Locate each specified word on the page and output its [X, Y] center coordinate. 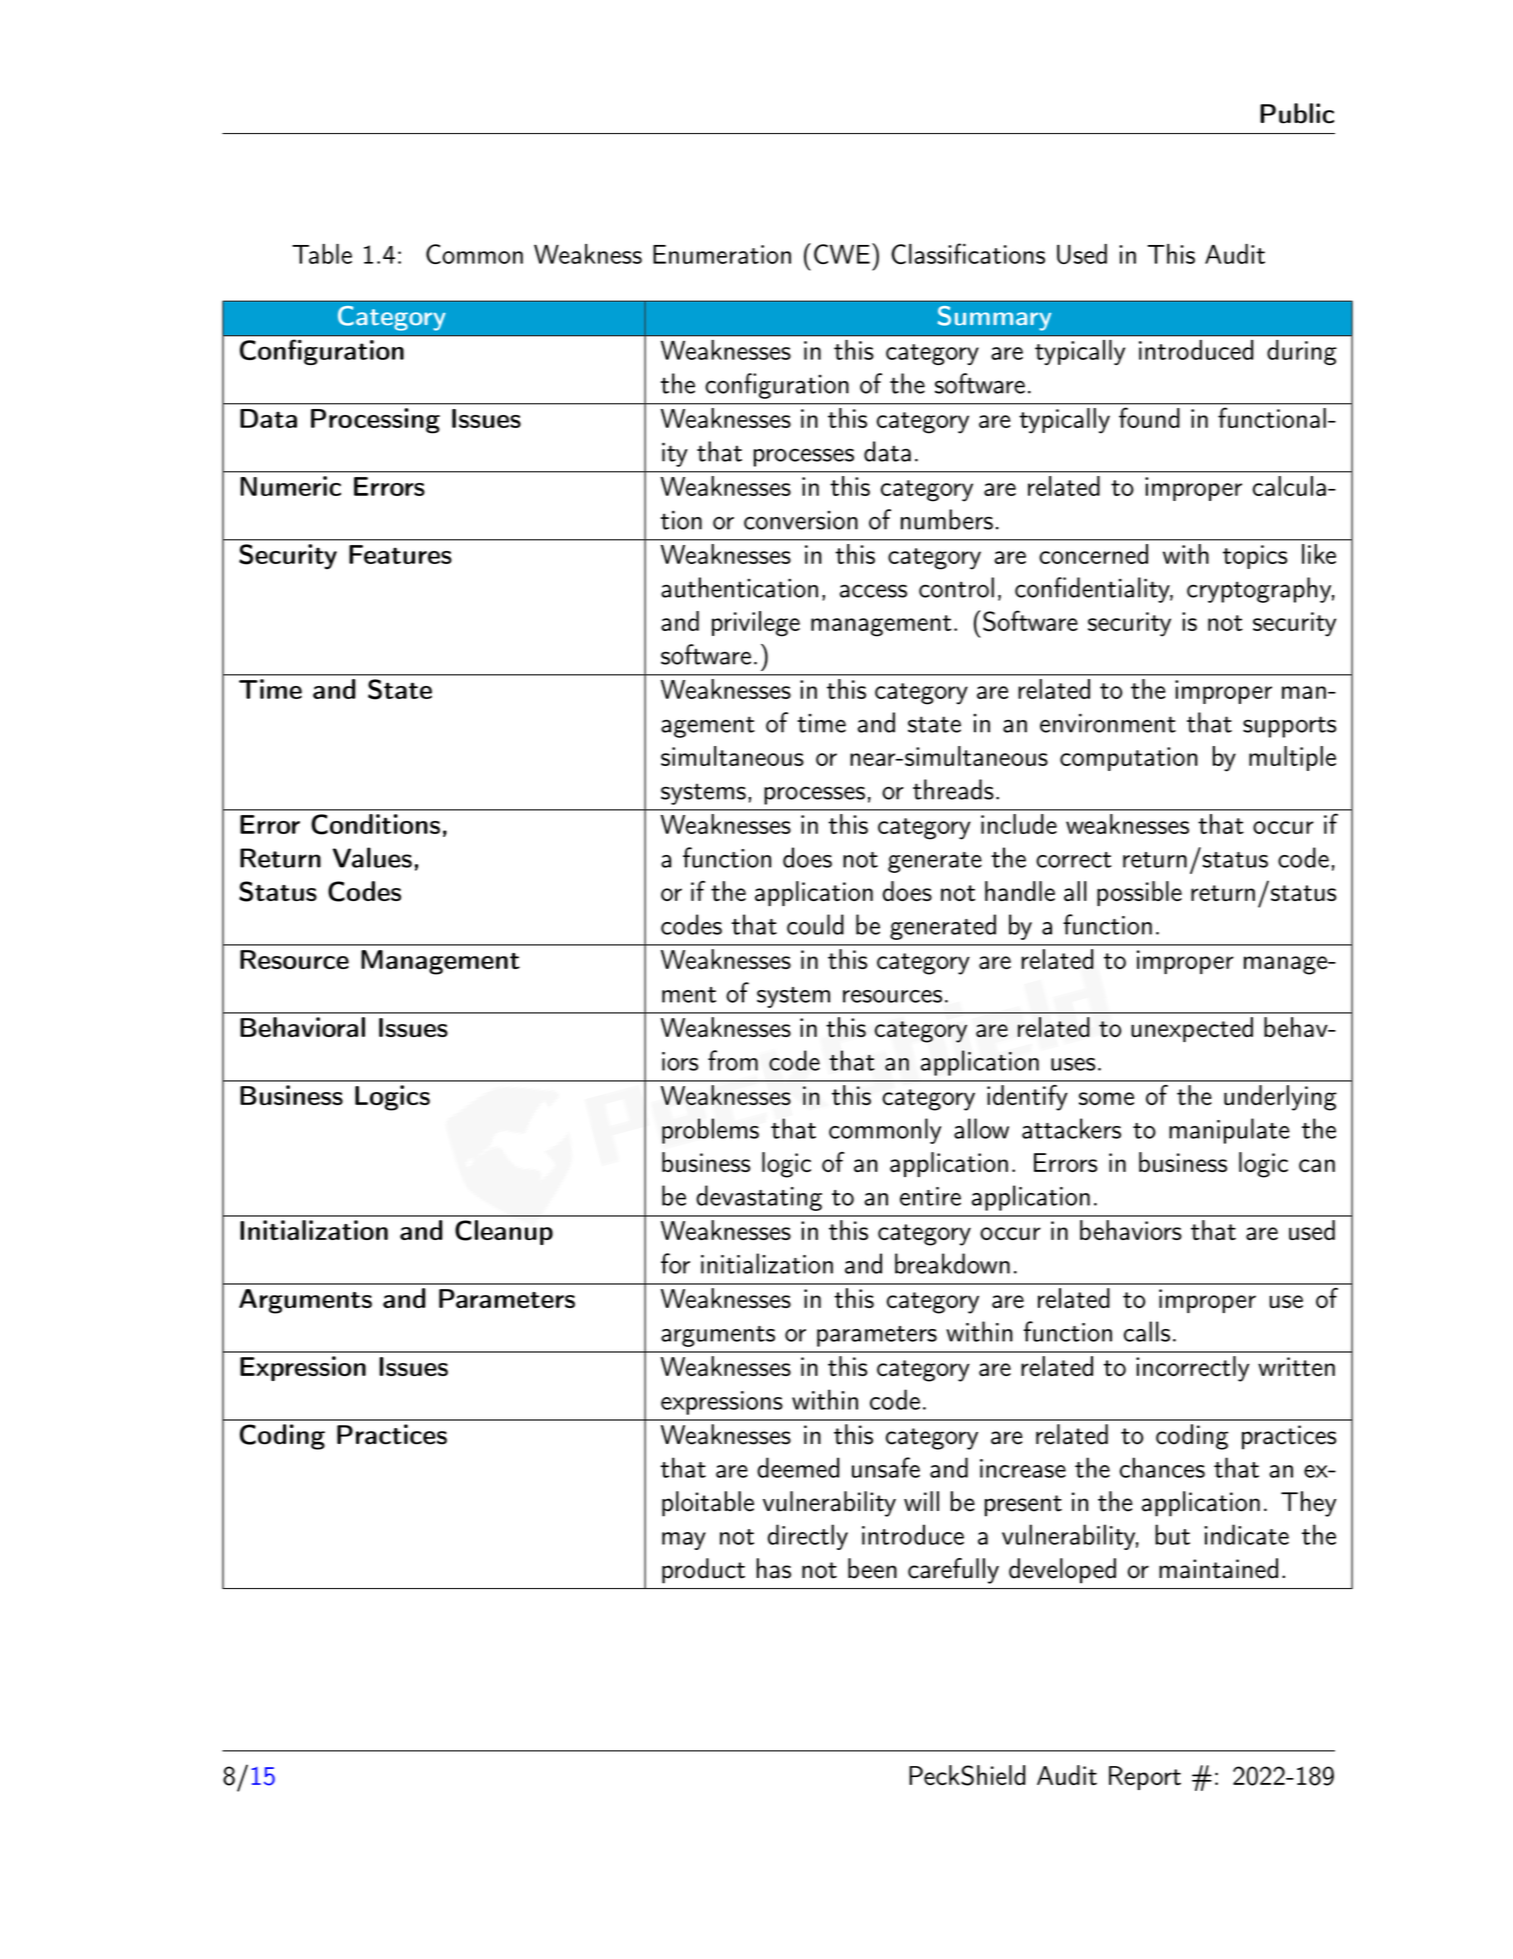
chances [1162, 1467]
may [684, 1541]
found [1149, 418]
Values [372, 857]
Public [1297, 113]
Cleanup [504, 1232]
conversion [801, 520]
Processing [375, 421]
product [703, 1571]
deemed [798, 1467]
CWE [842, 254]
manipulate [1229, 1131]
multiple [1292, 758]
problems [710, 1131]
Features [400, 554]
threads [953, 789]
